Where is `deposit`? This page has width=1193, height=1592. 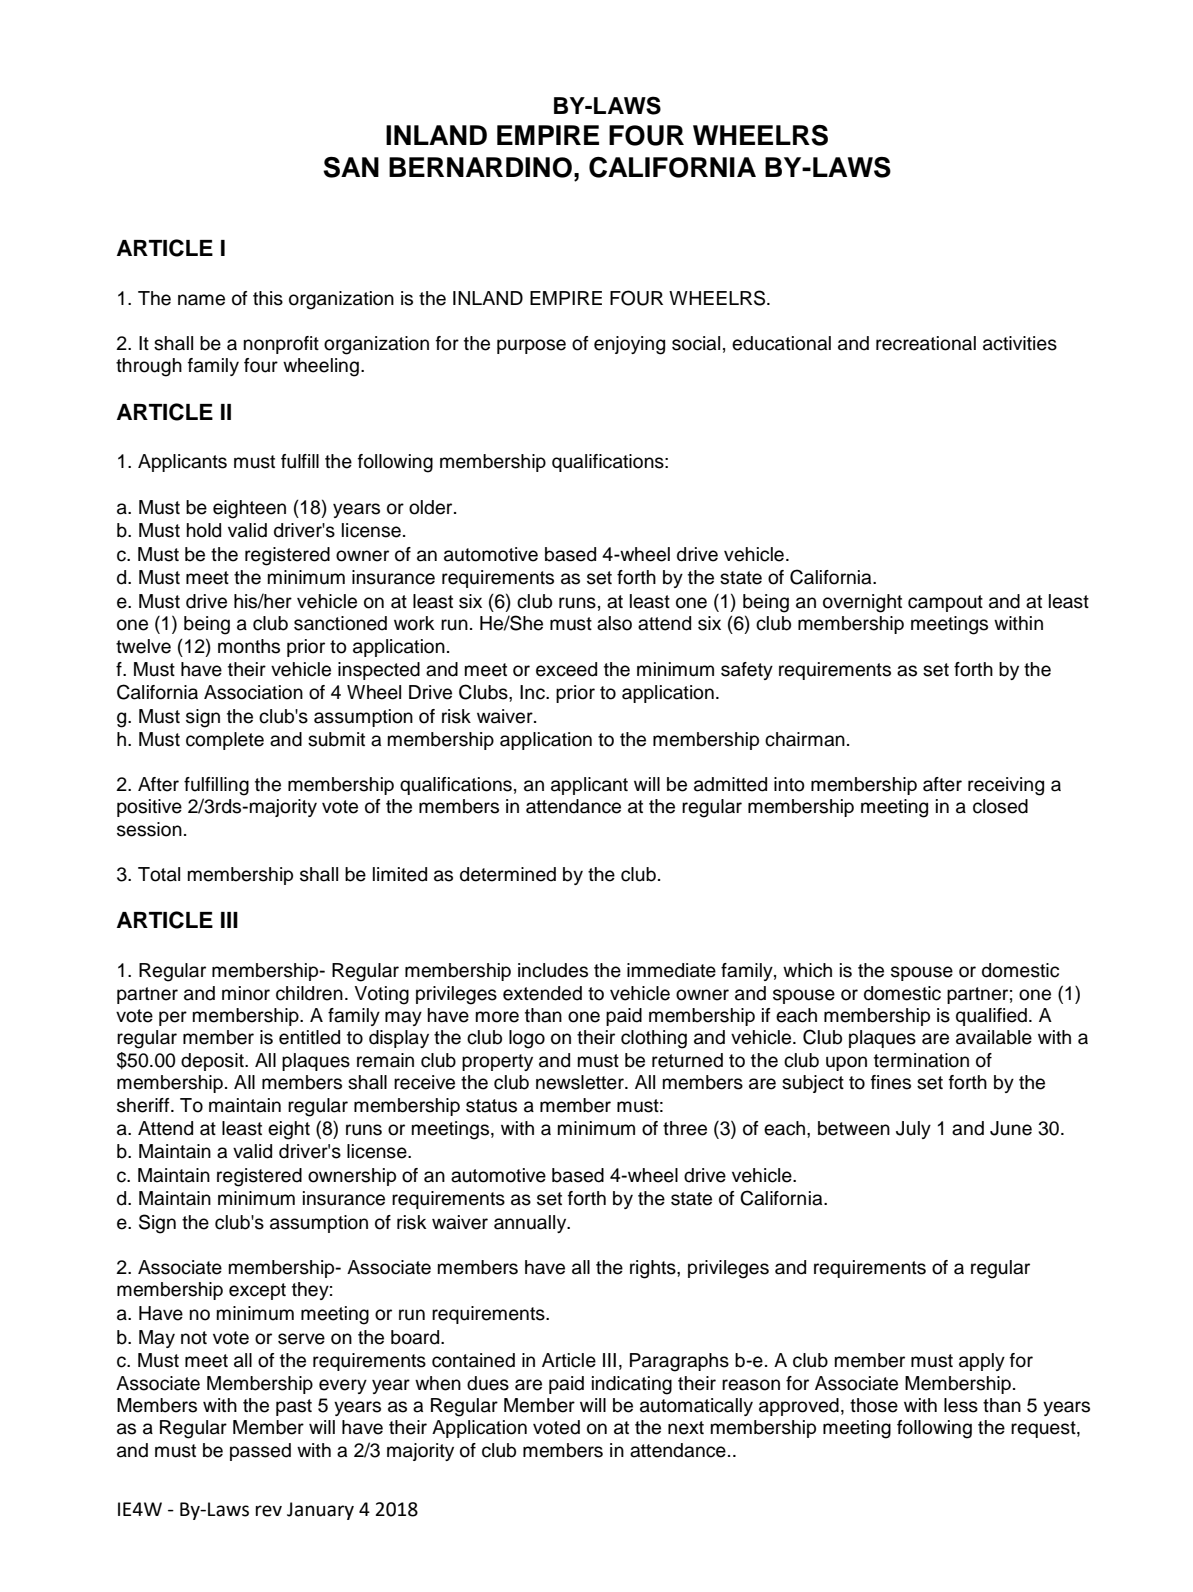
deposit is located at coordinates (213, 1062).
